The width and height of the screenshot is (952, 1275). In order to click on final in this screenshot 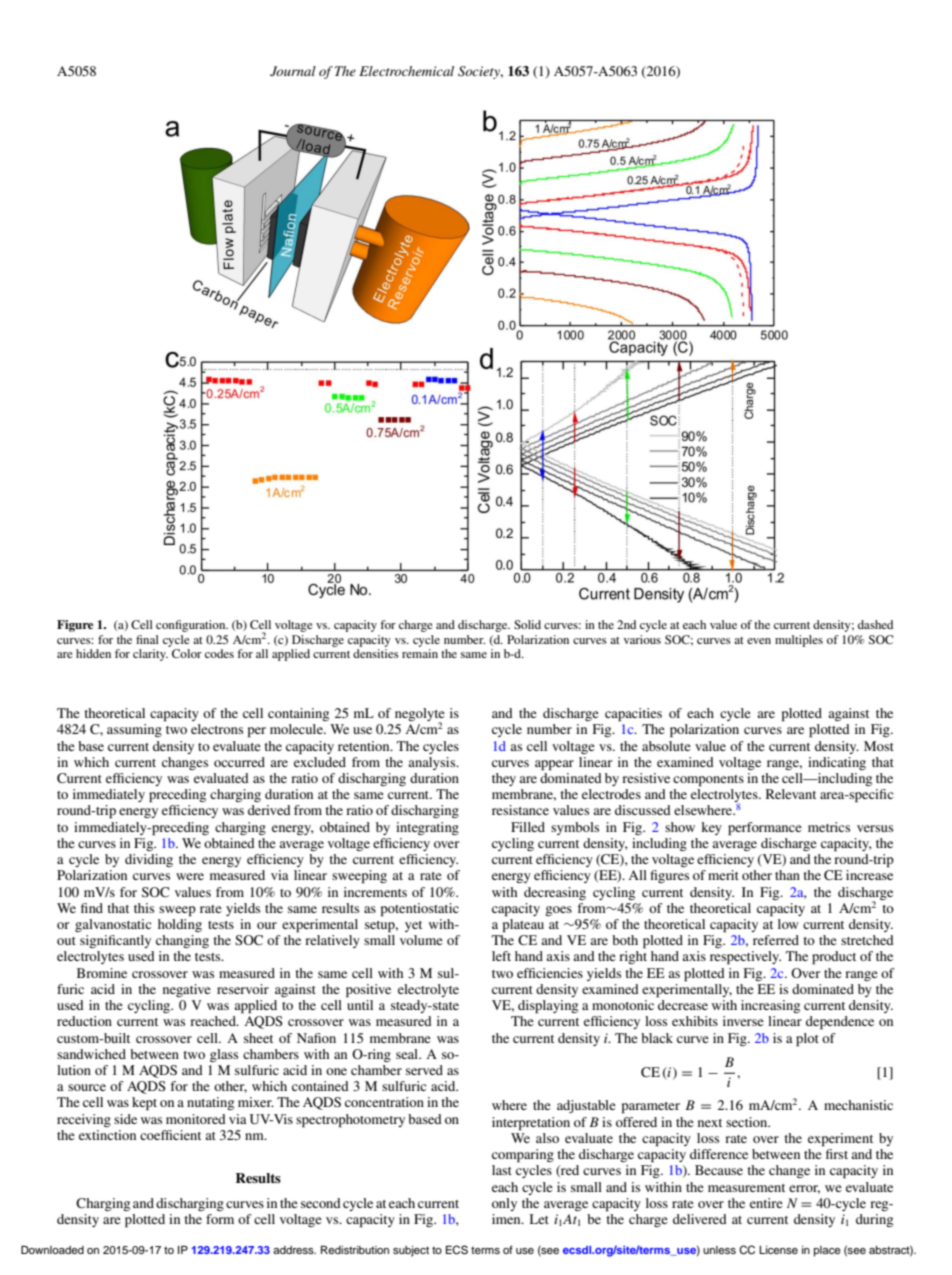, I will do `click(147, 639)`.
